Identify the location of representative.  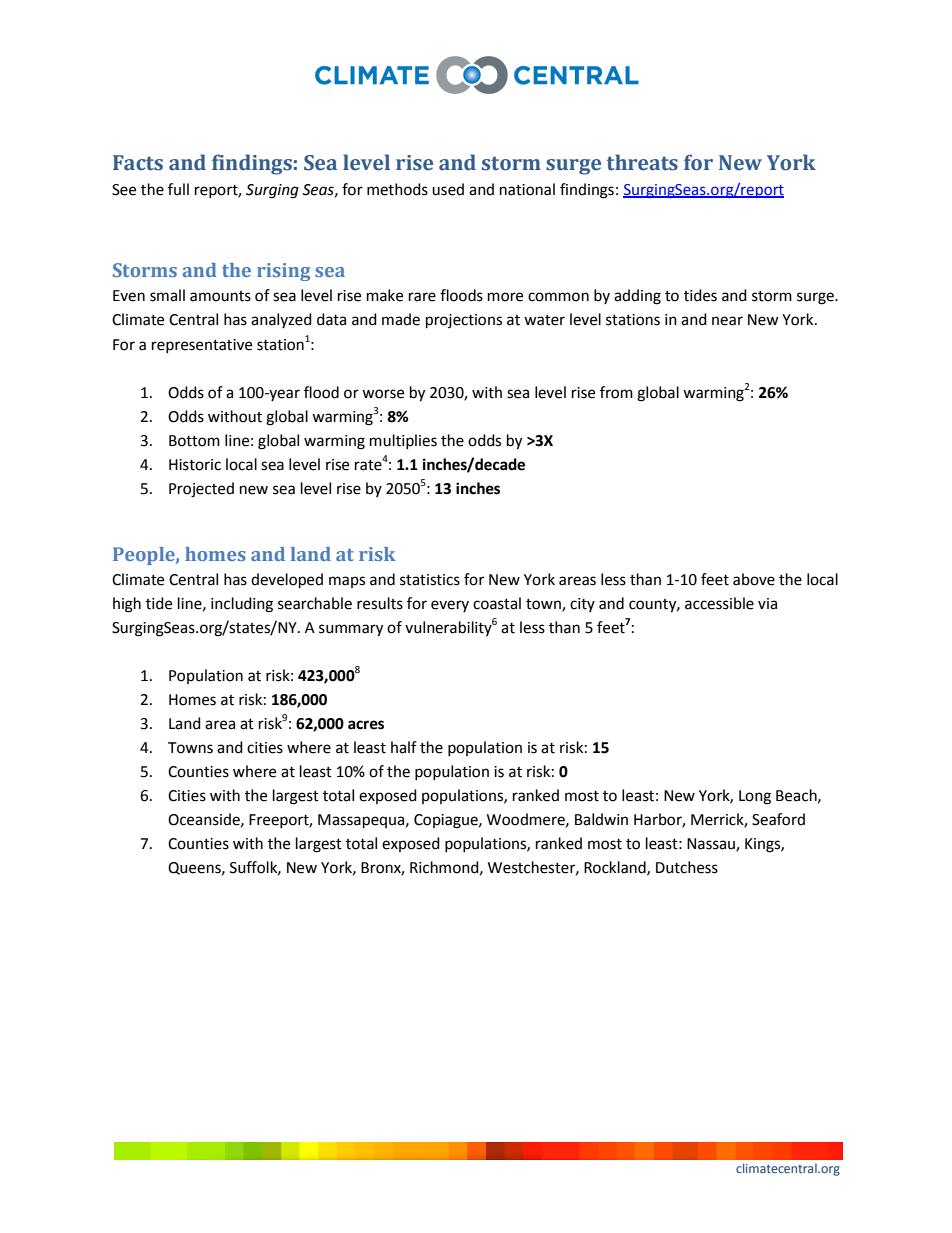
(202, 346).
